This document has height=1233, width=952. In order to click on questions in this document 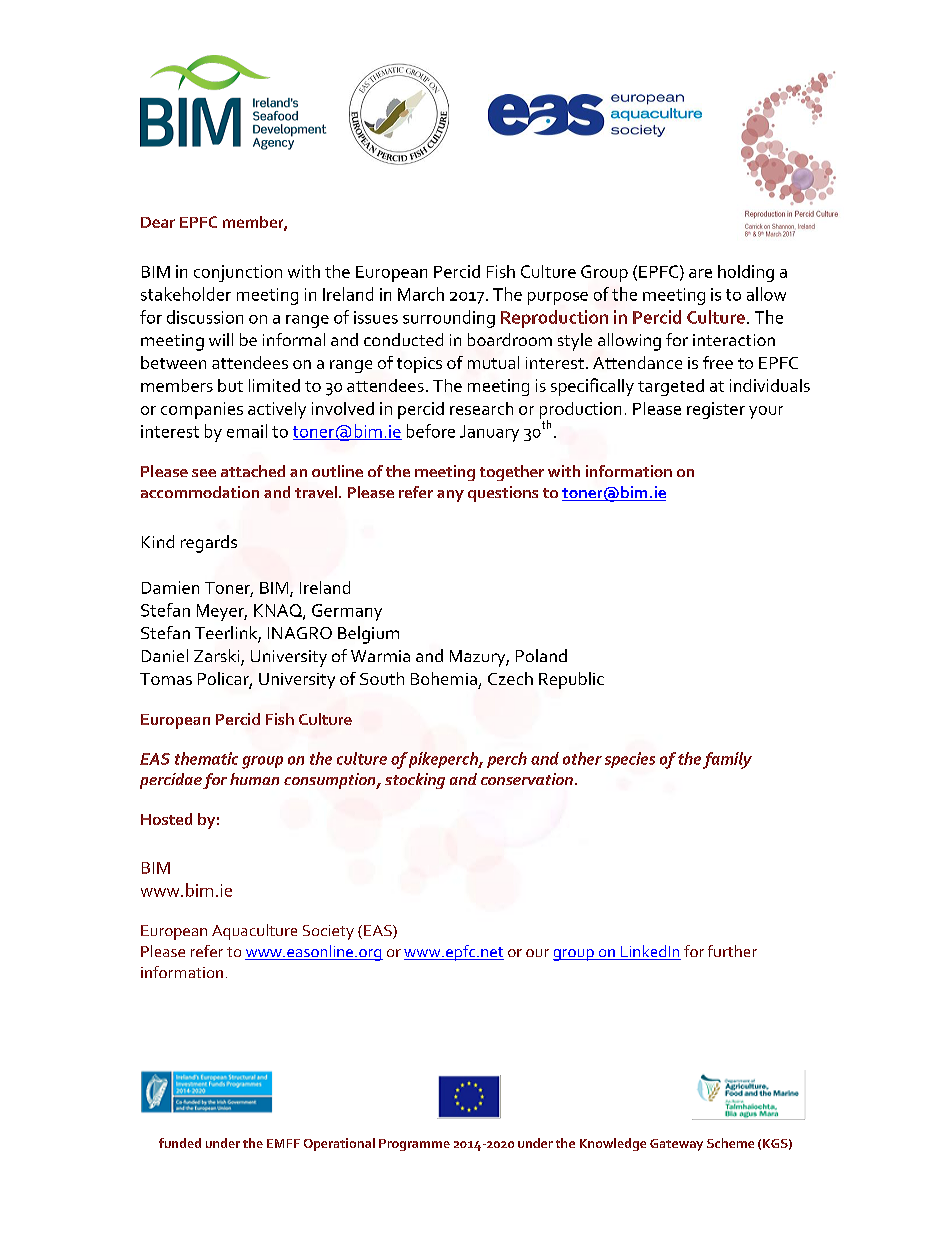, I will do `click(503, 494)`.
